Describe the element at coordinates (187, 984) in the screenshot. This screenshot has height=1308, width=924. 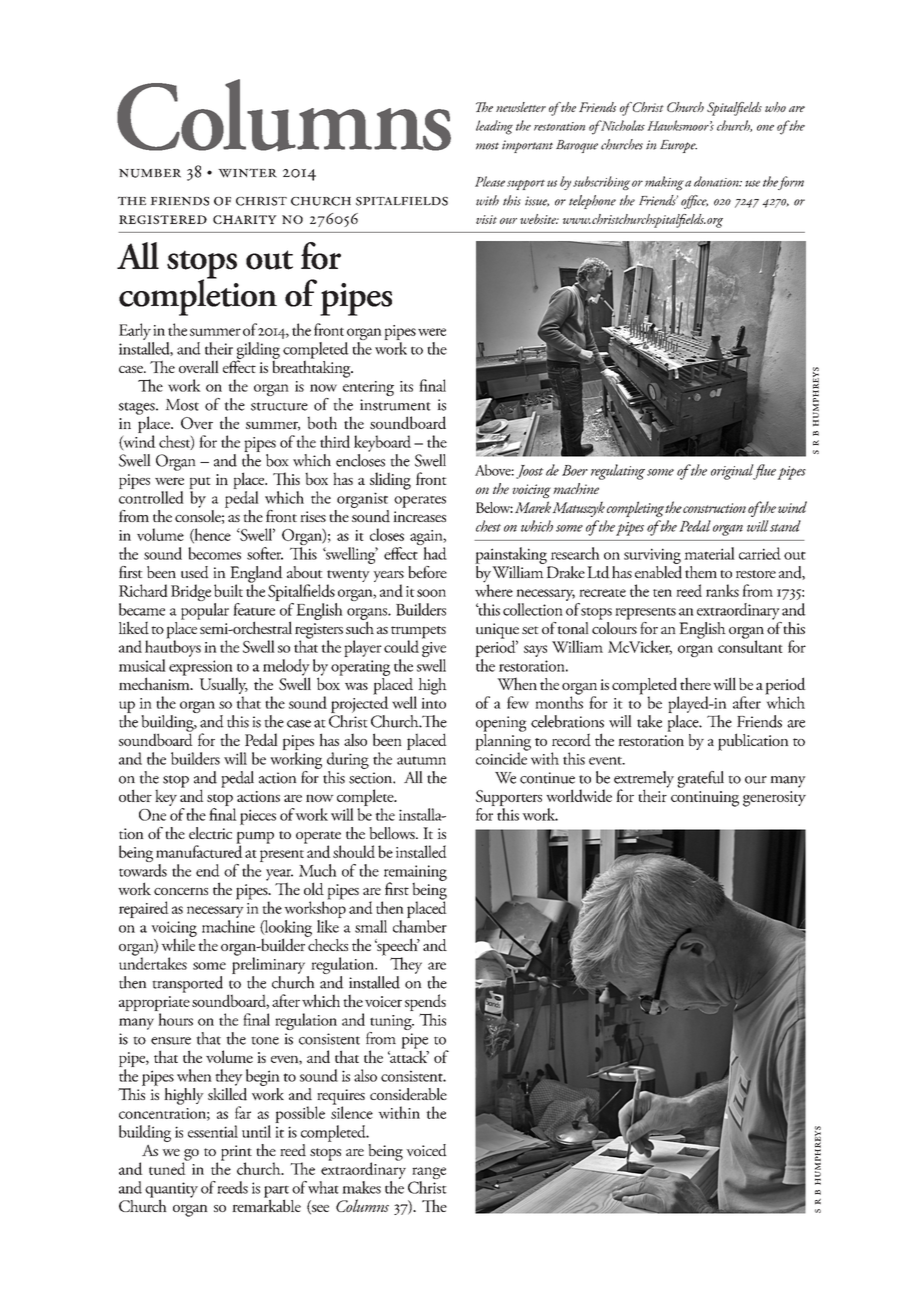
I see `transported` at that location.
